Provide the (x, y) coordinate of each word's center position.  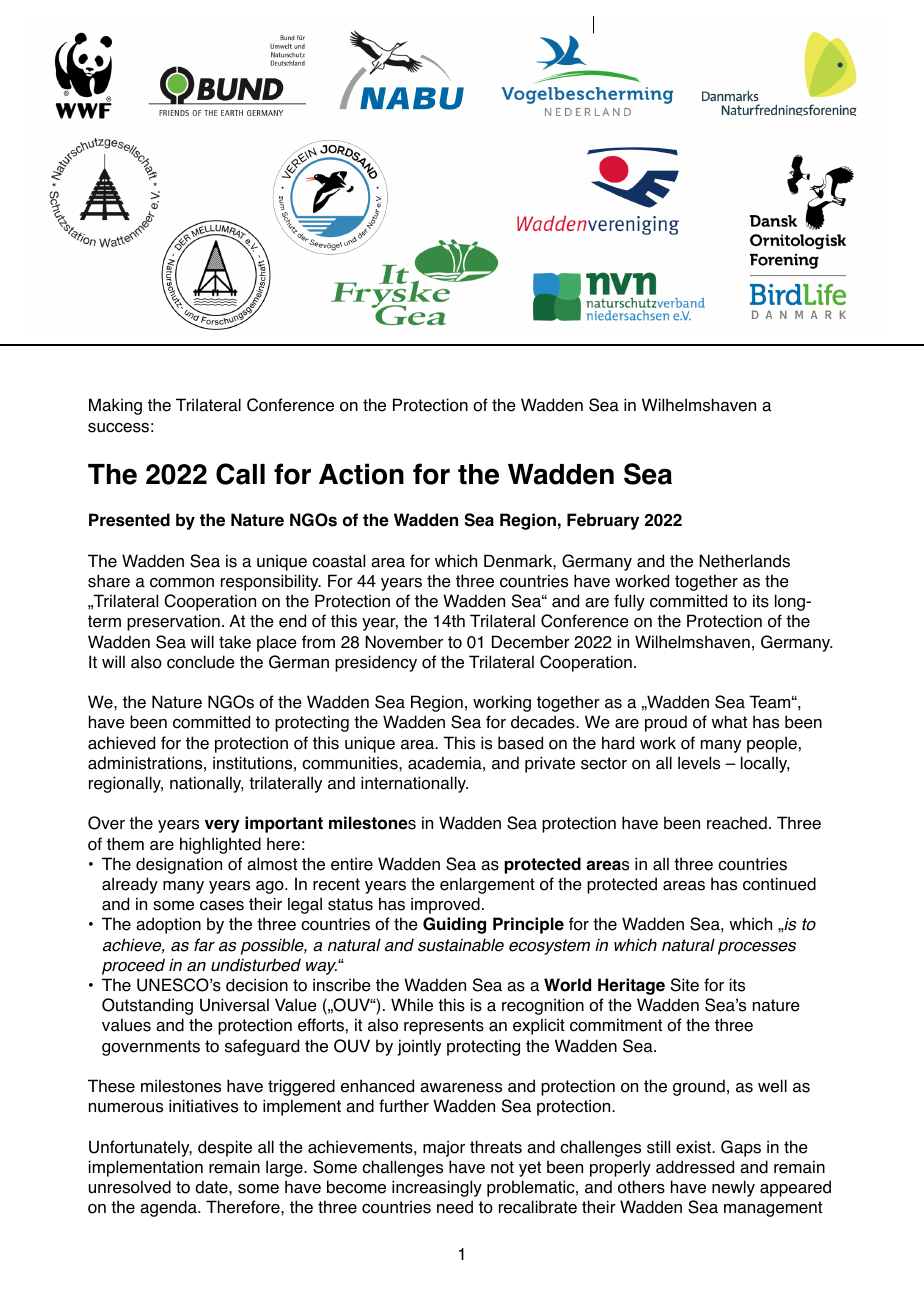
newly (733, 1188)
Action (361, 474)
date (212, 1187)
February (603, 521)
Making (115, 406)
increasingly (437, 1188)
